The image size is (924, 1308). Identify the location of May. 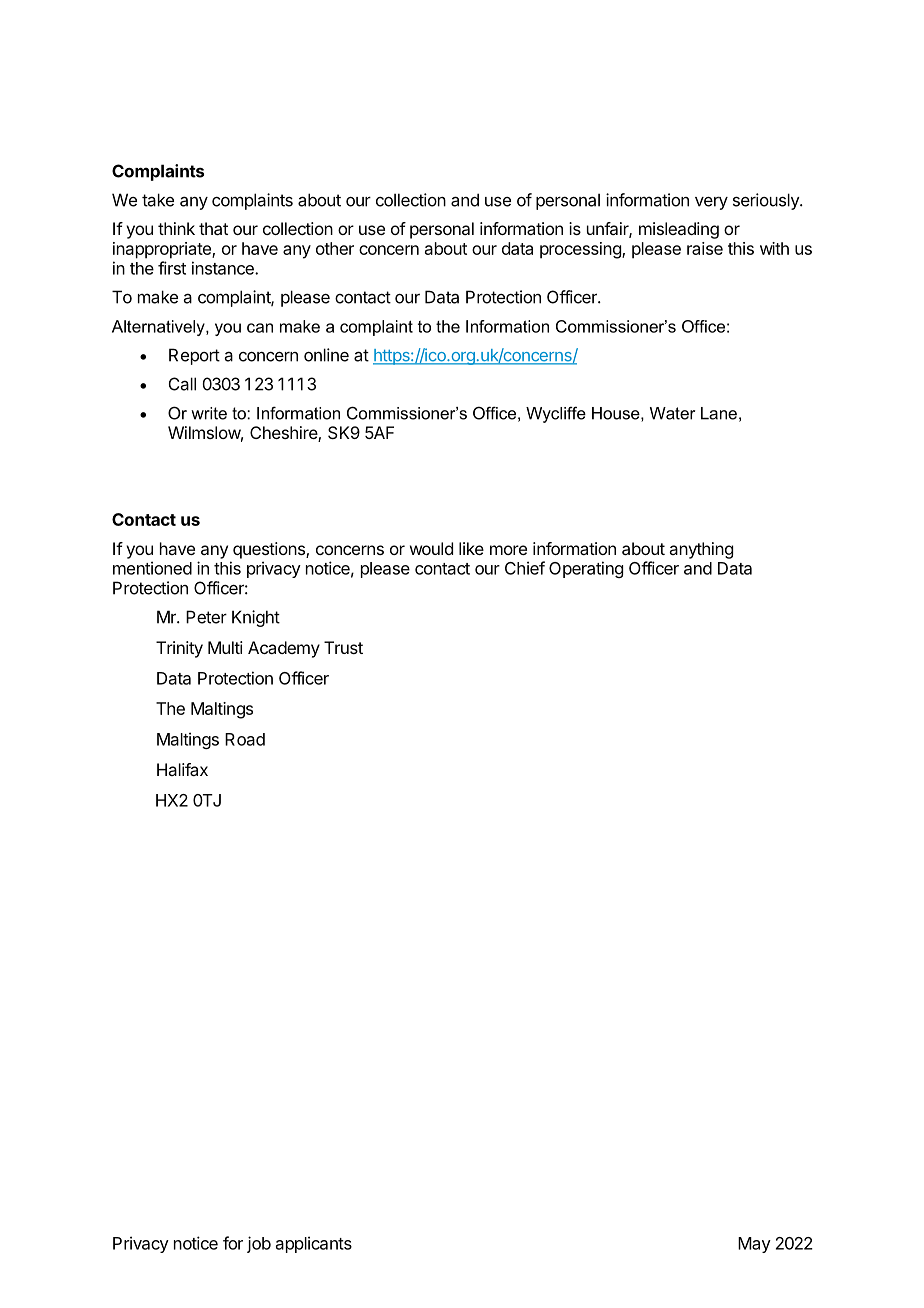
(754, 1245).
